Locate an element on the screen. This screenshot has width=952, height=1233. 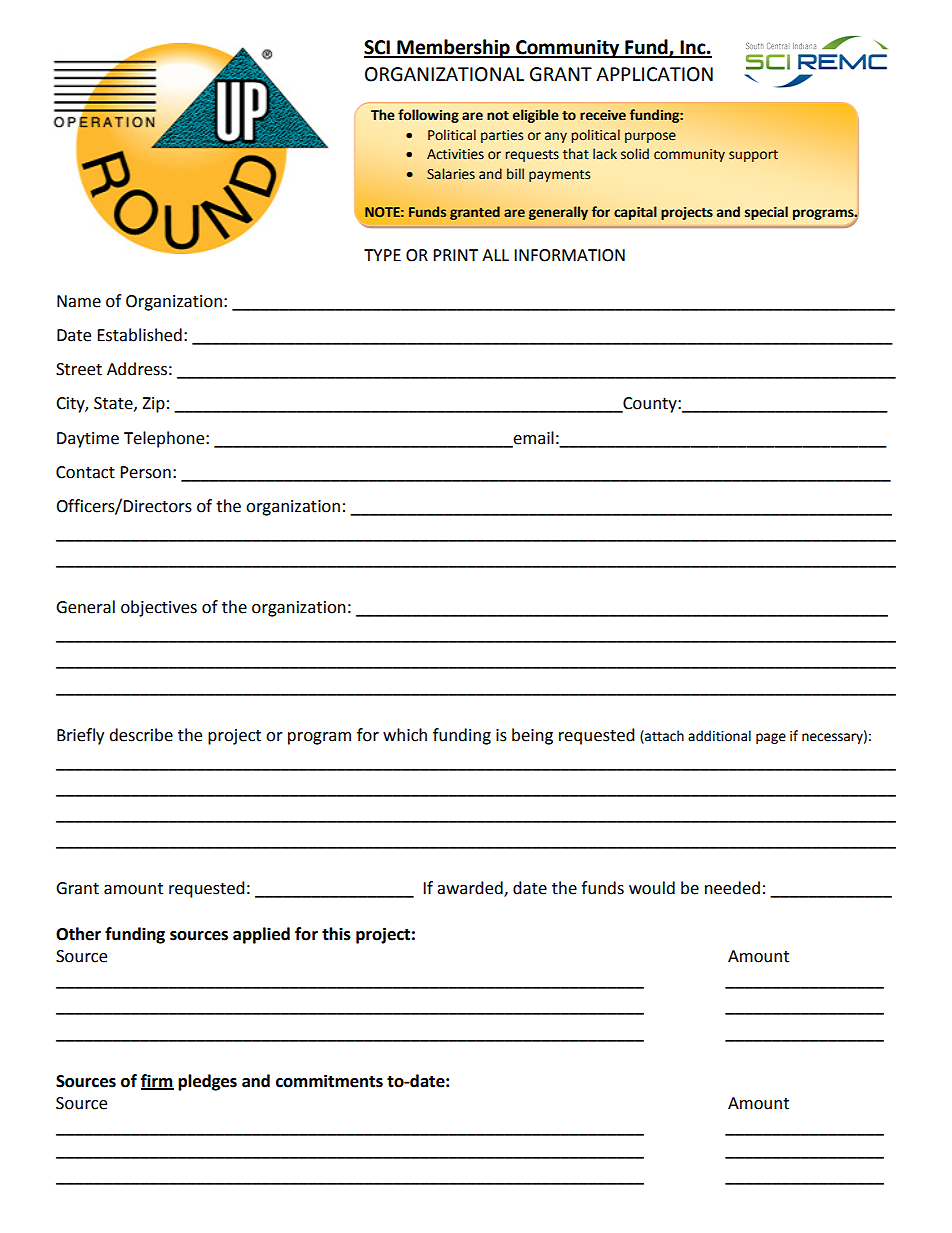
objectives is located at coordinates (159, 608).
